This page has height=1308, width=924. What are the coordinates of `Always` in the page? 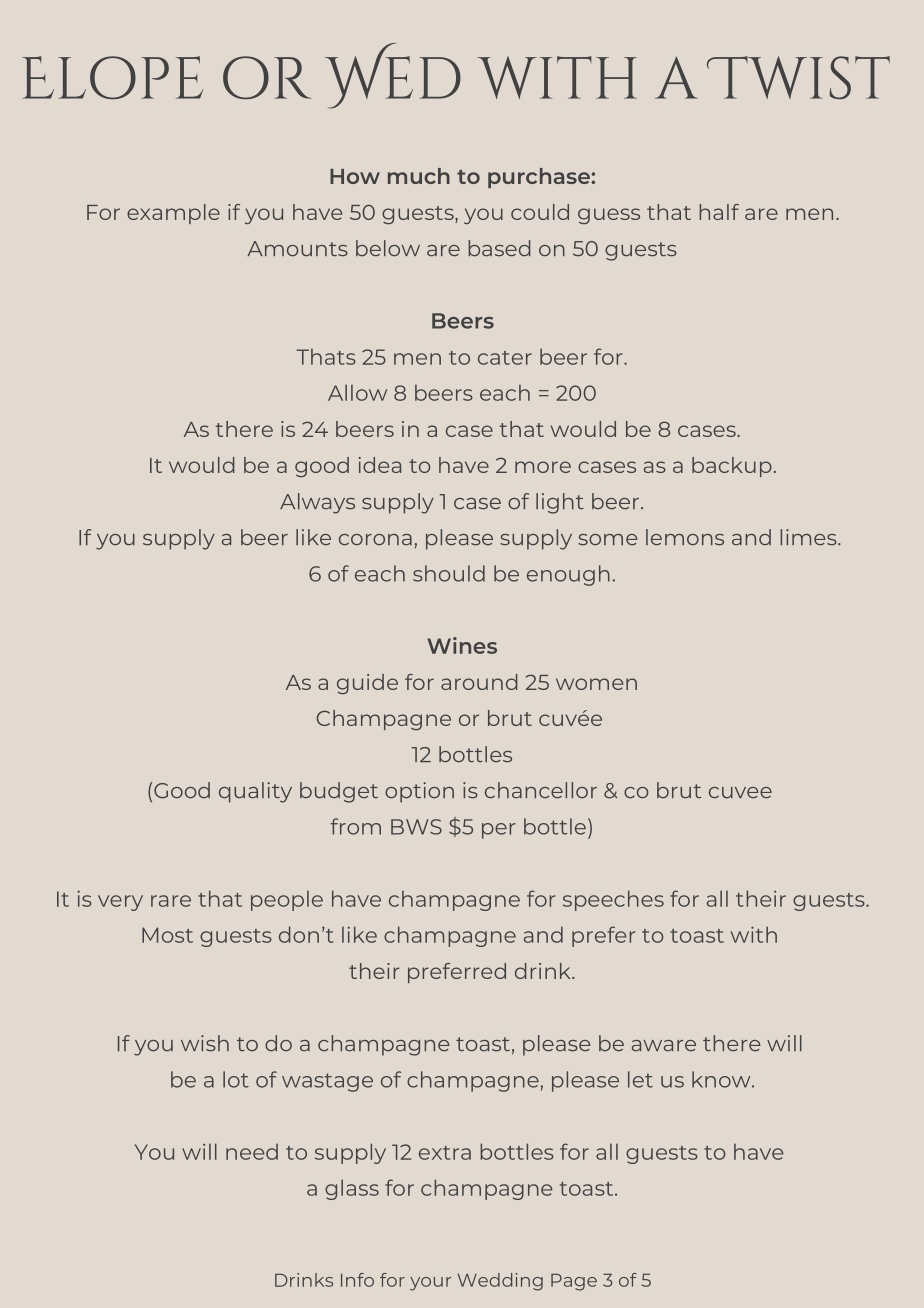 It's located at (317, 503).
